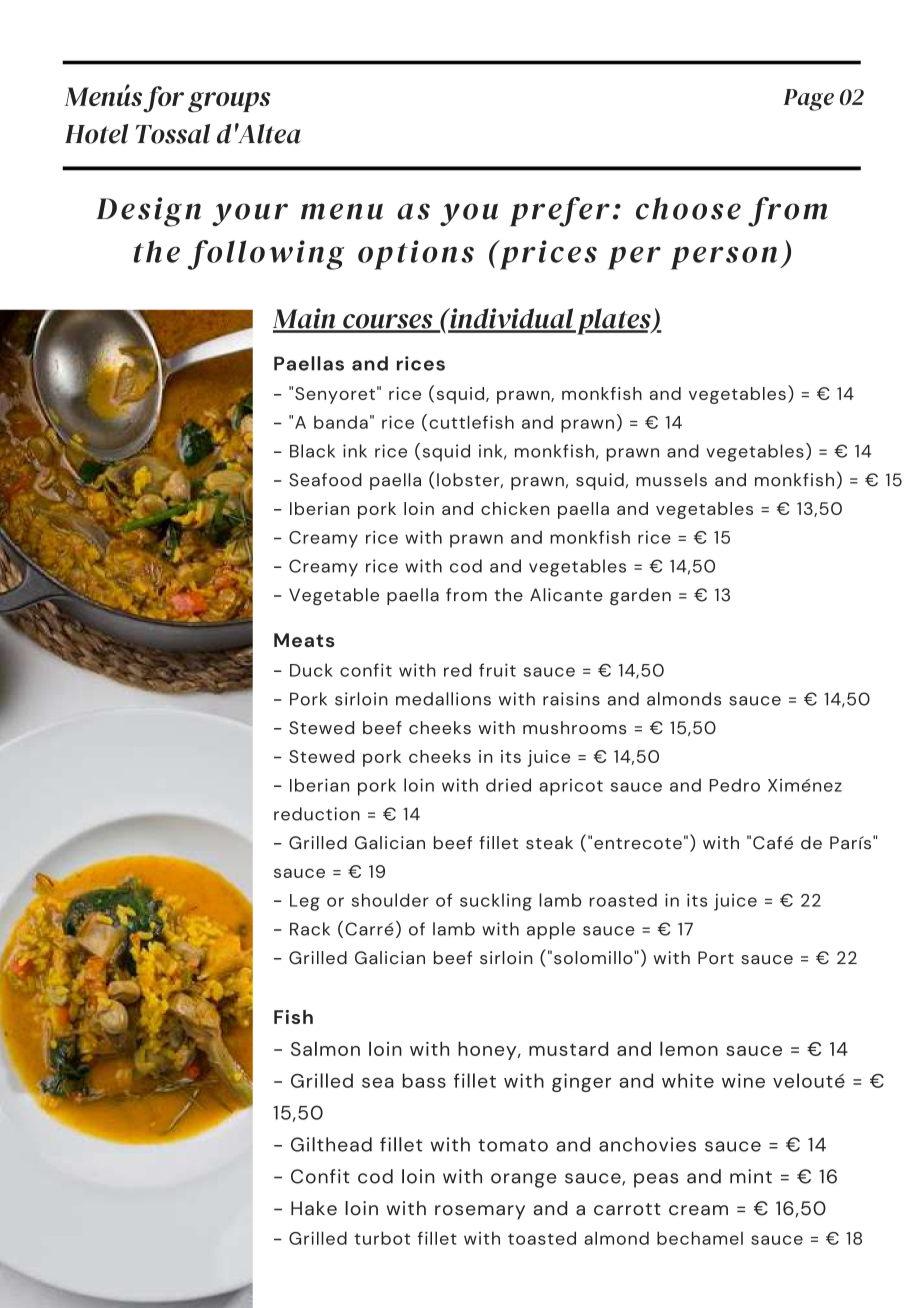  What do you see at coordinates (671, 480) in the screenshot?
I see `mussels` at bounding box center [671, 480].
